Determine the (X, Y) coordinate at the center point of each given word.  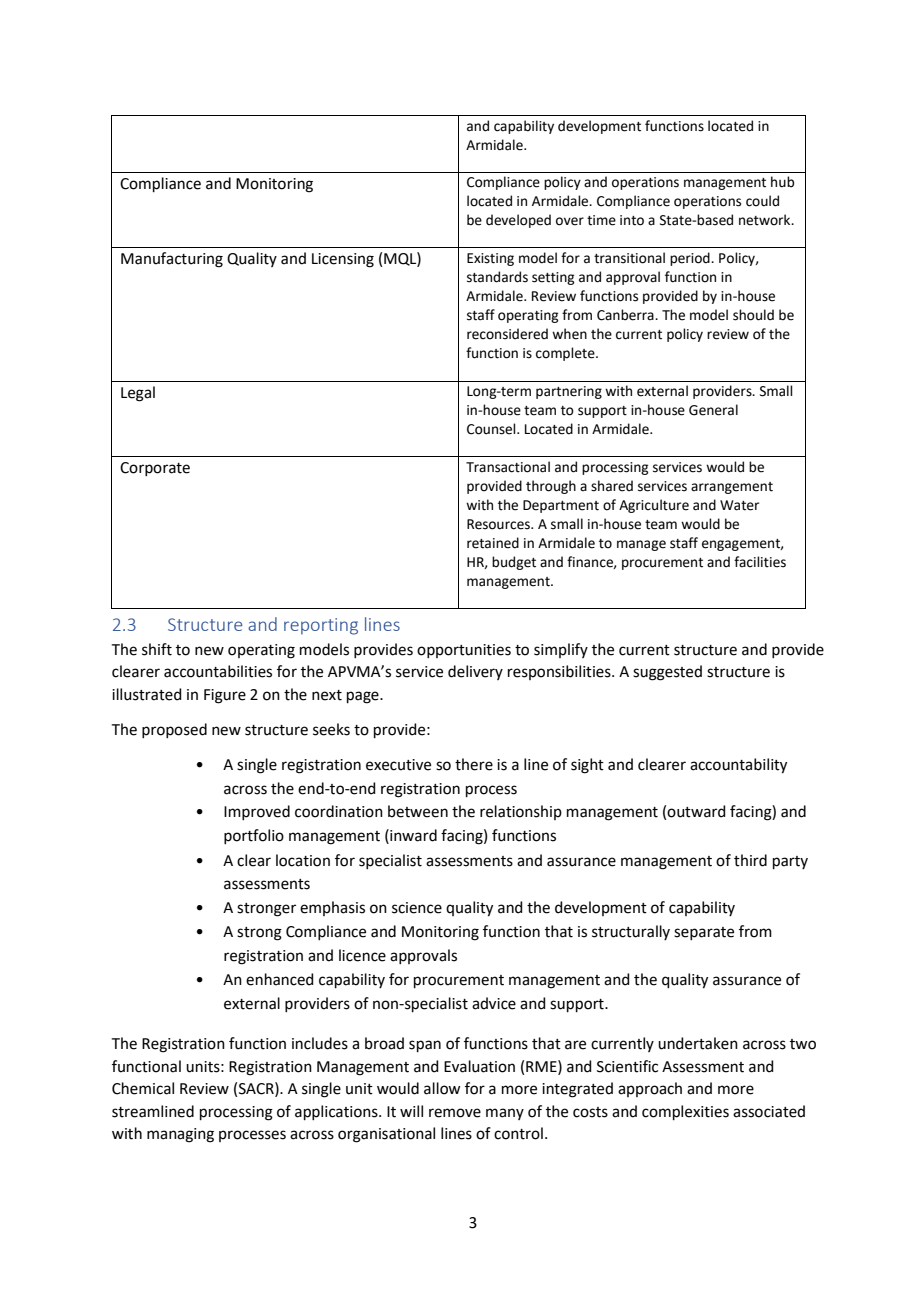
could (762, 201)
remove (455, 1113)
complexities (685, 1112)
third (750, 860)
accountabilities (218, 671)
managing (180, 1135)
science (417, 908)
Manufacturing (172, 260)
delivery (475, 672)
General (713, 410)
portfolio (254, 836)
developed (518, 221)
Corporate (155, 469)
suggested (667, 673)
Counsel (492, 429)
